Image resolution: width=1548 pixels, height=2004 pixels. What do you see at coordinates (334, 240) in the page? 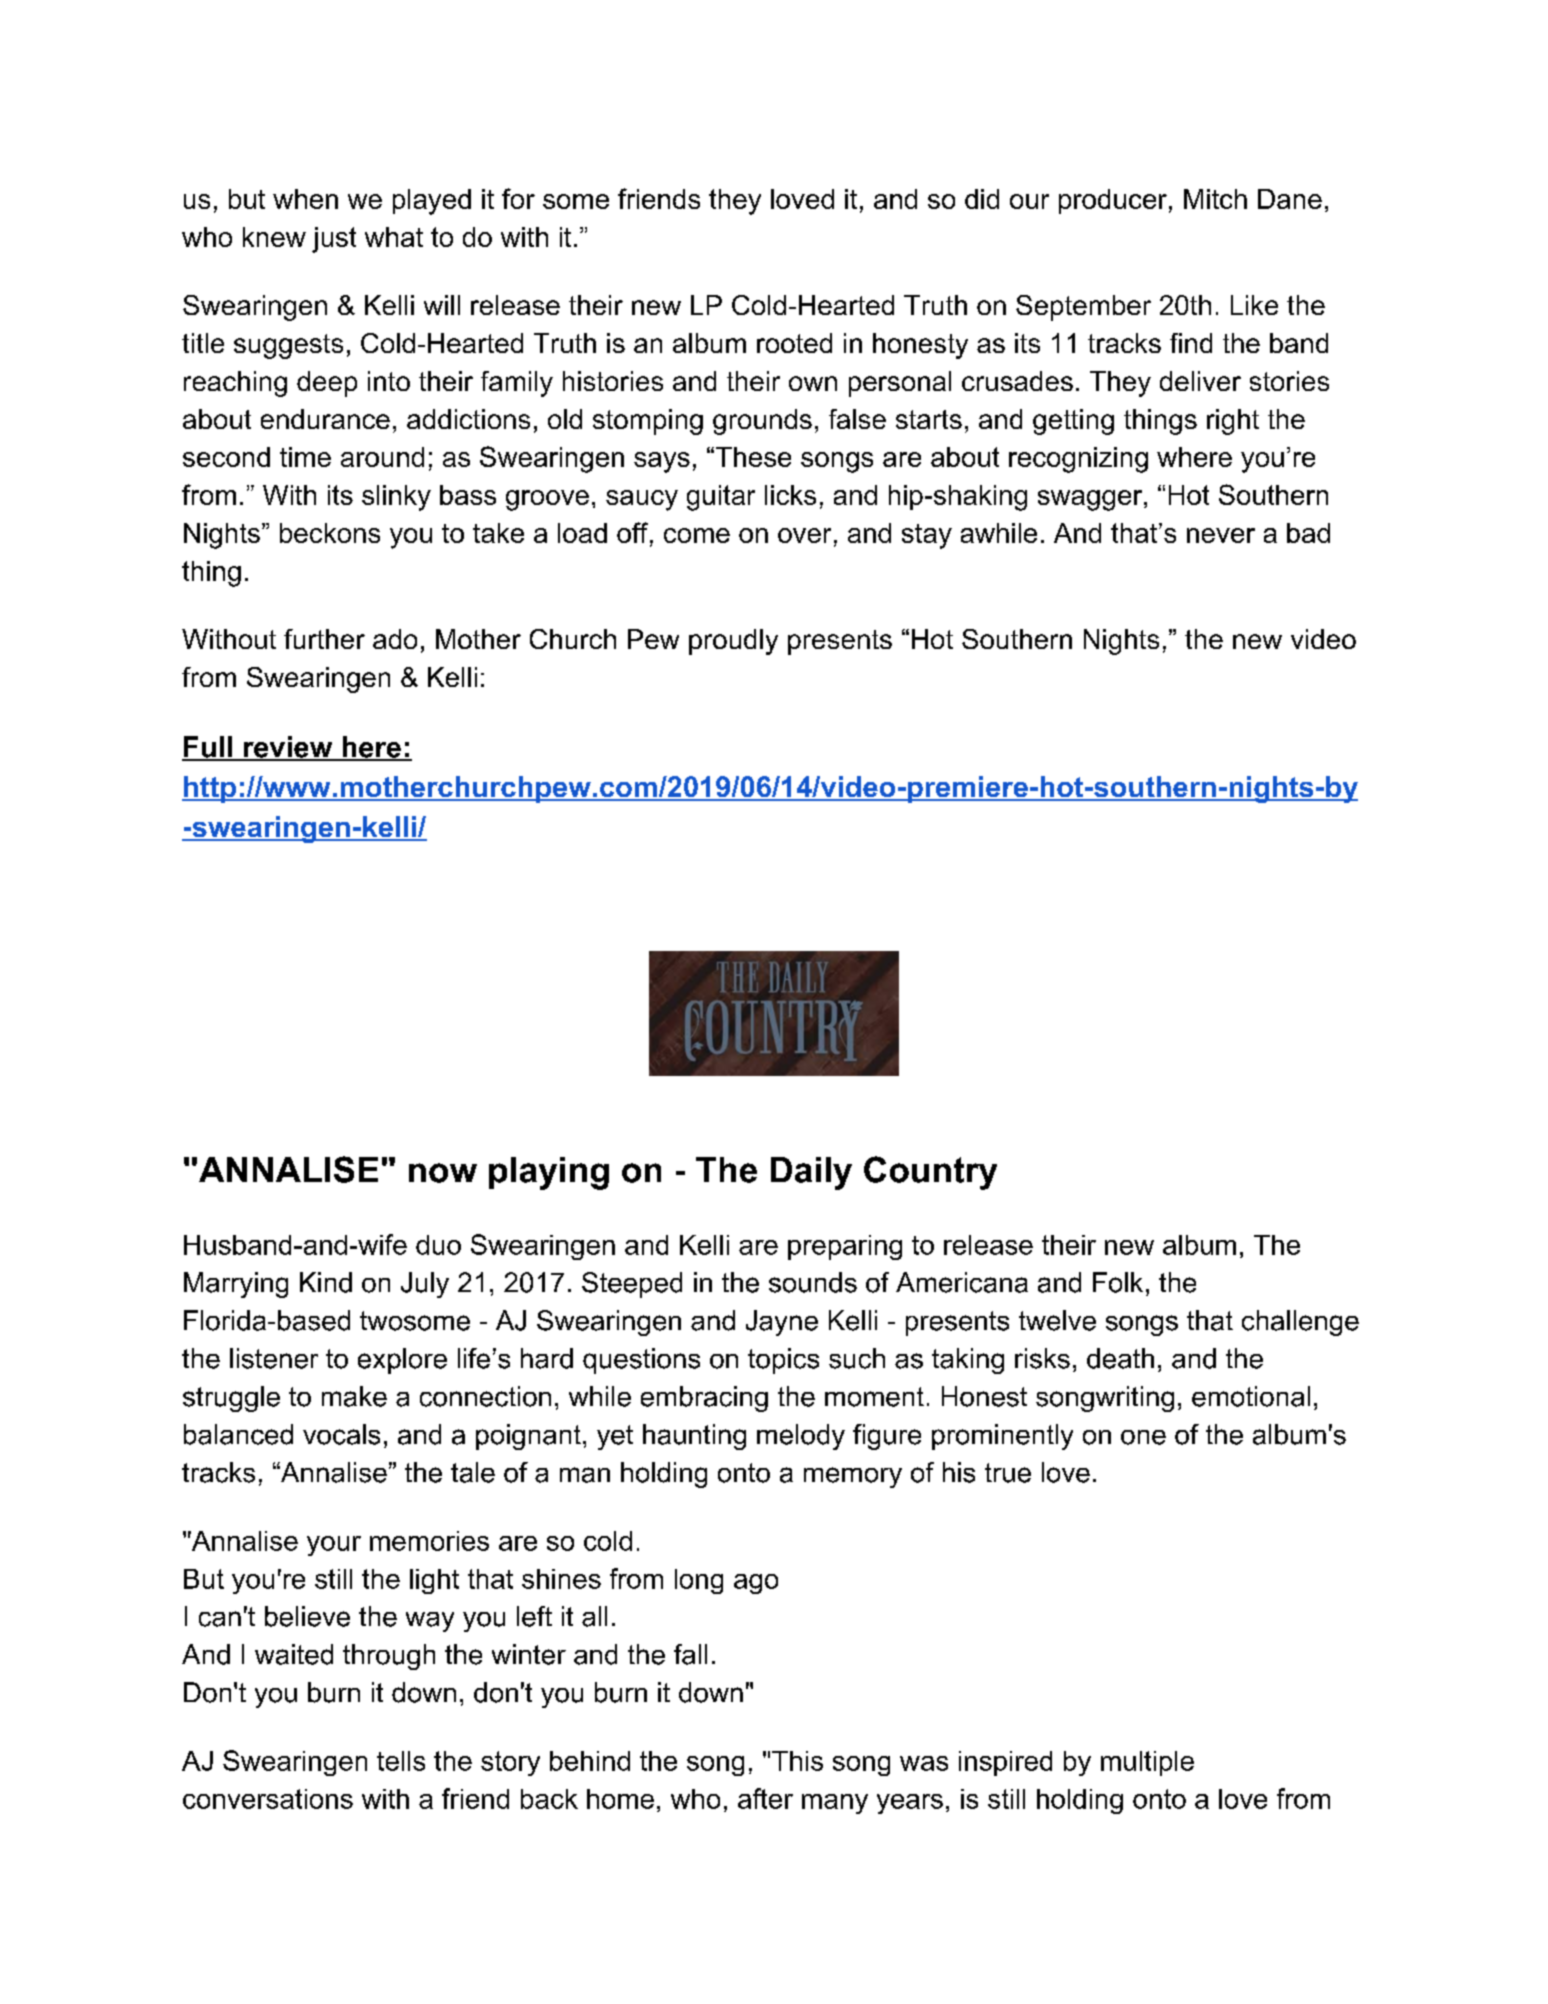
I see `just` at bounding box center [334, 240].
